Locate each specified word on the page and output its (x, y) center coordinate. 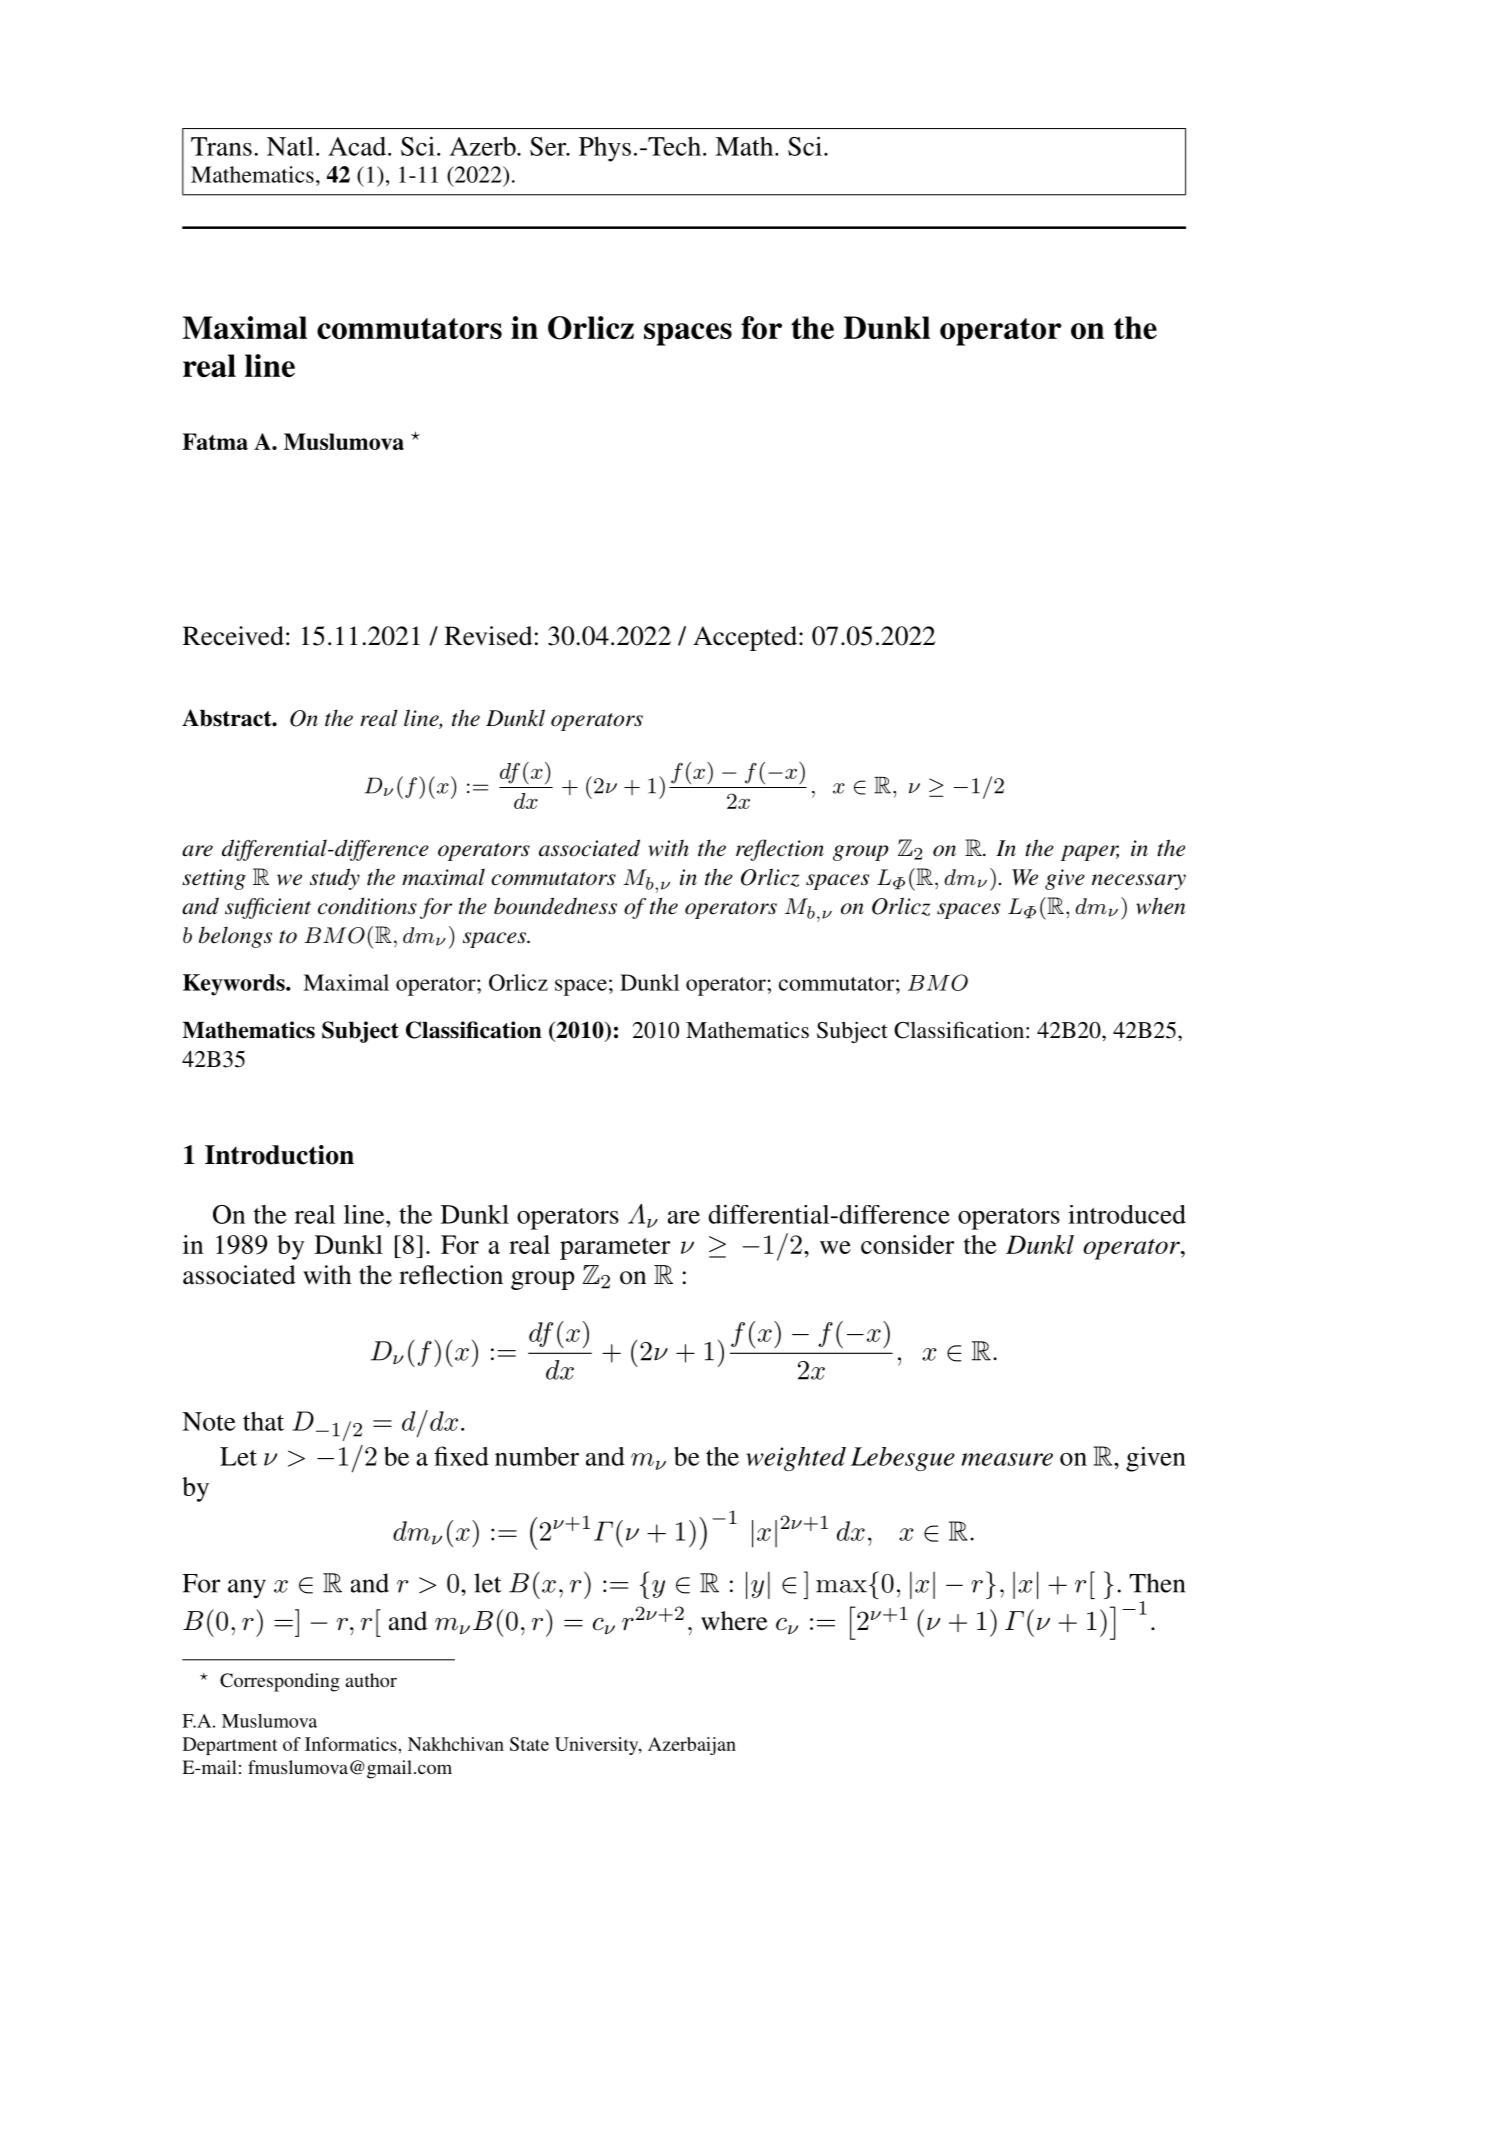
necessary (1139, 882)
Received (233, 636)
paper (1090, 853)
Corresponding (280, 1682)
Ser (549, 146)
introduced (1127, 1214)
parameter (615, 1249)
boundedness (555, 906)
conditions (367, 906)
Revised (488, 636)
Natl (290, 146)
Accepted (745, 638)
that (263, 1421)
